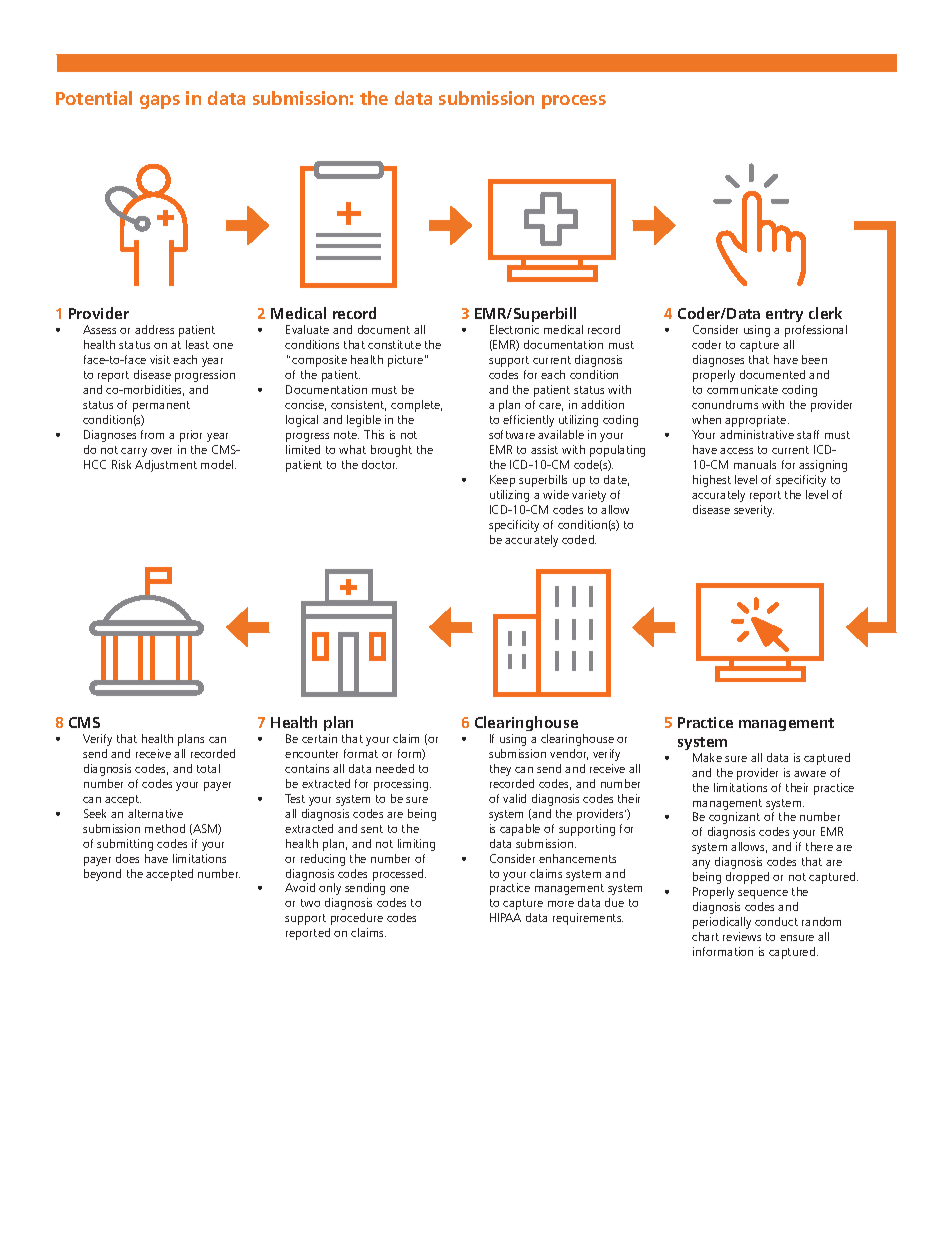  What do you see at coordinates (102, 875) in the image?
I see `beyond` at bounding box center [102, 875].
